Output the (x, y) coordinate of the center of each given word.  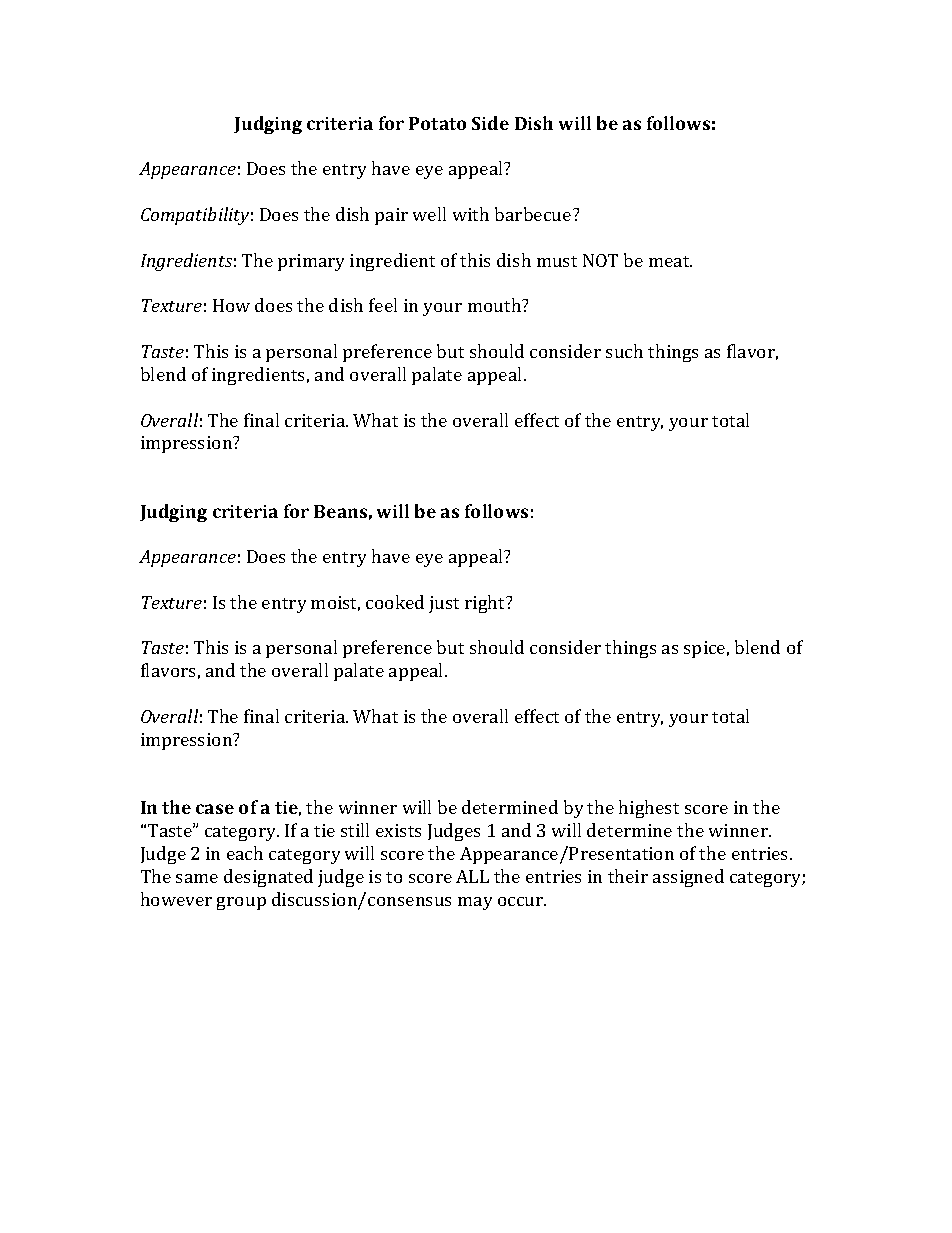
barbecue (534, 214)
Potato (437, 123)
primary (311, 262)
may (475, 903)
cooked (395, 602)
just (444, 604)
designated (268, 878)
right (486, 604)
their (628, 876)
